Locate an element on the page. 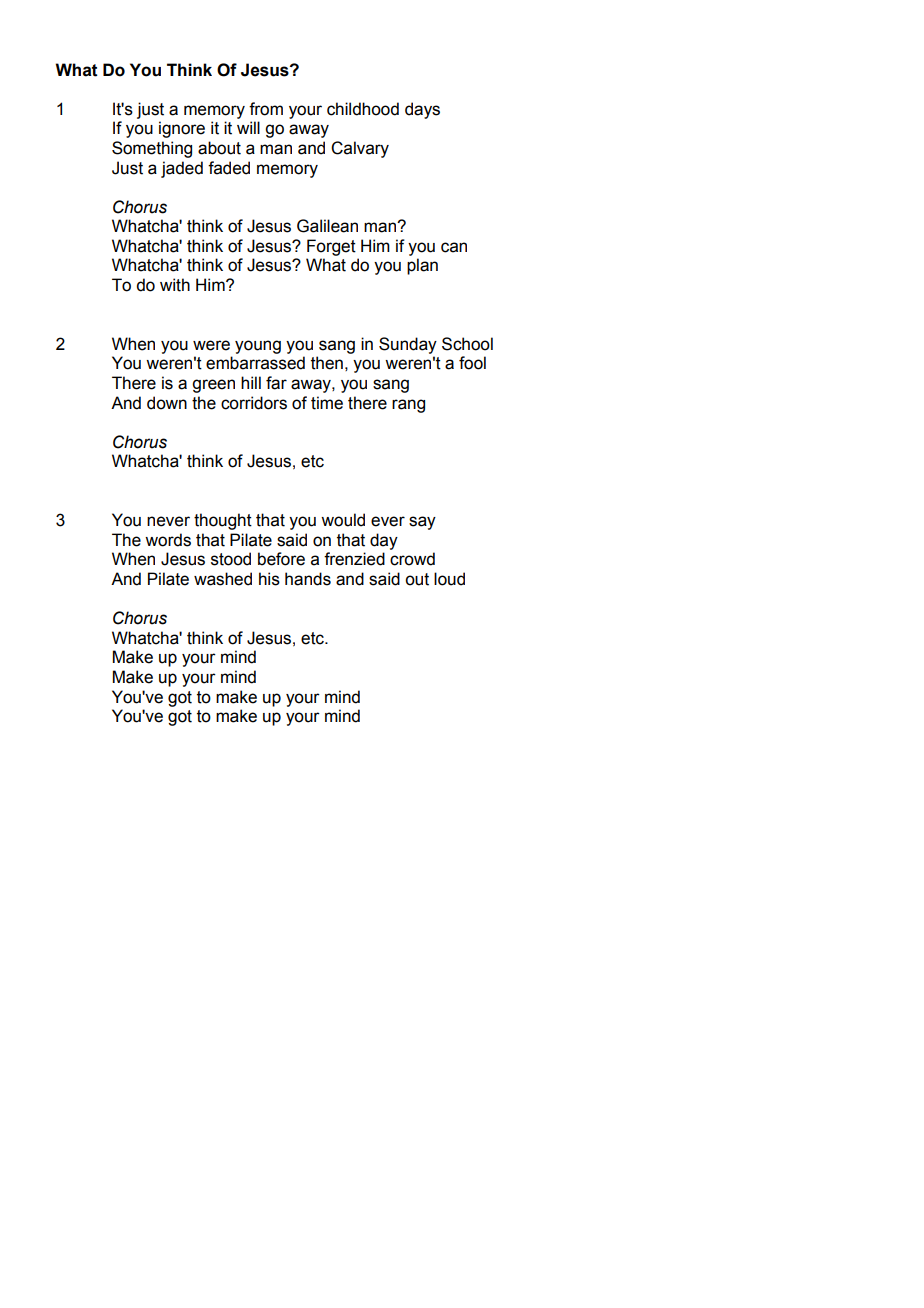 Image resolution: width=924 pixels, height=1308 pixels. green is located at coordinates (213, 386).
